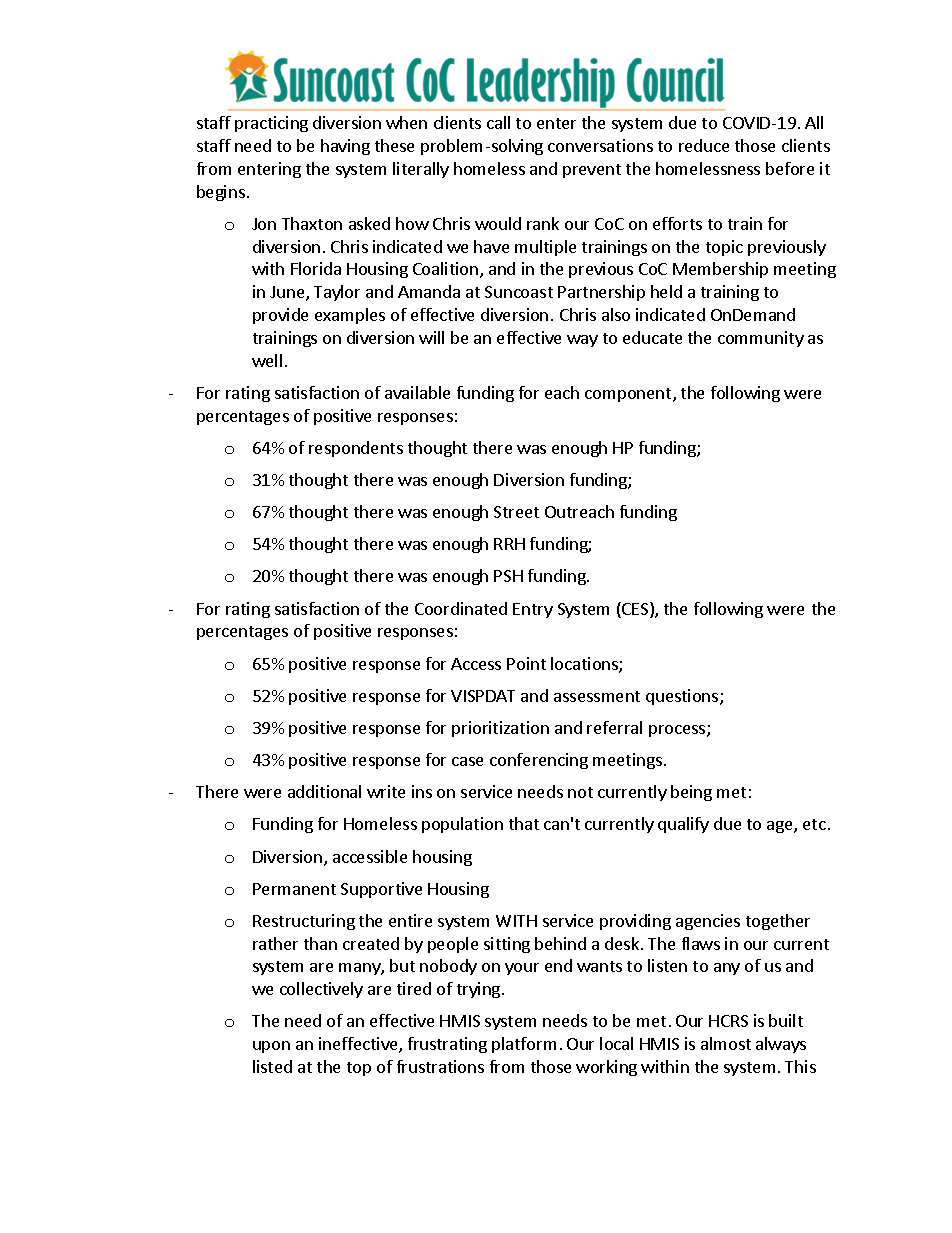 This page has height=1233, width=952. What do you see at coordinates (704, 145) in the page?
I see `reduce` at bounding box center [704, 145].
